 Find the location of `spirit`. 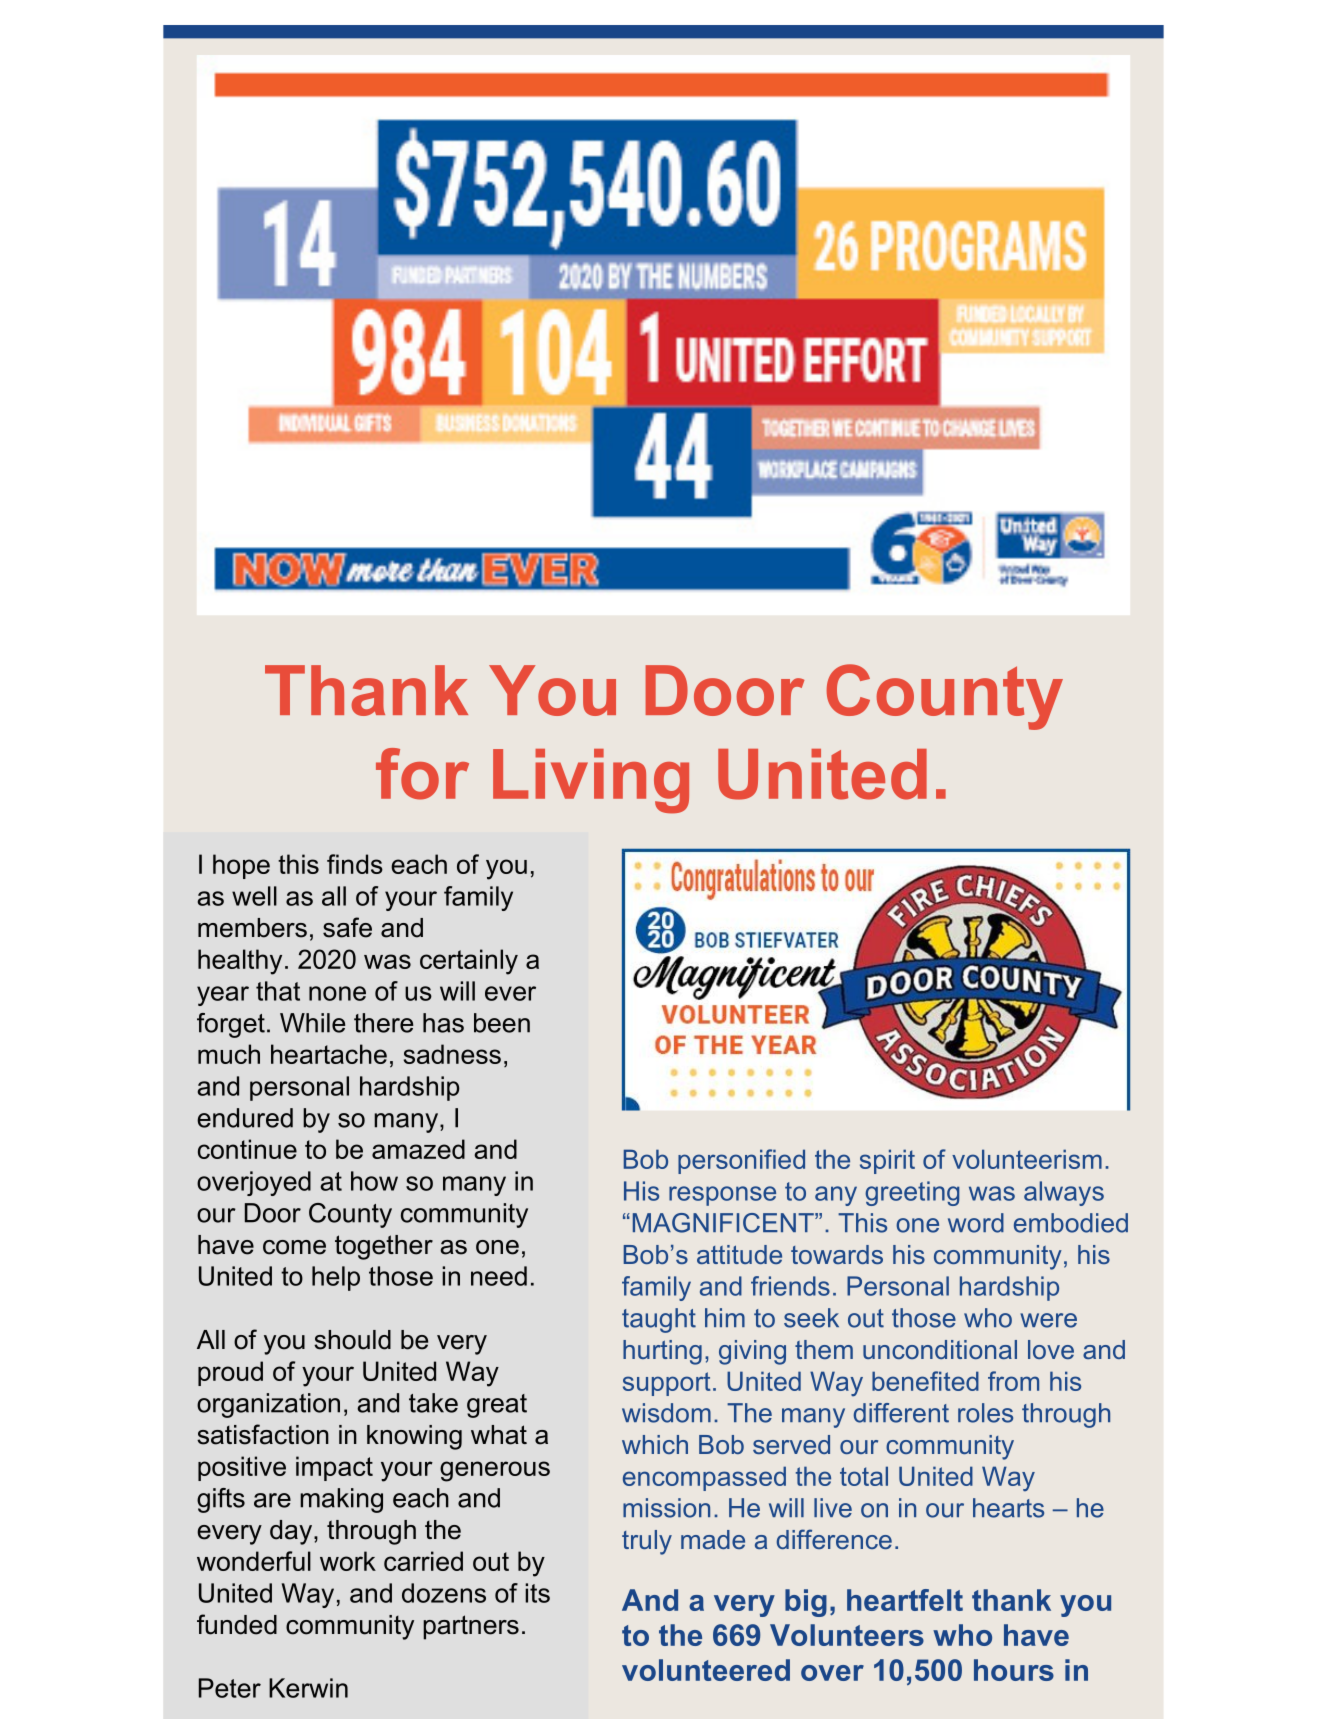

spirit is located at coordinates (887, 1161).
